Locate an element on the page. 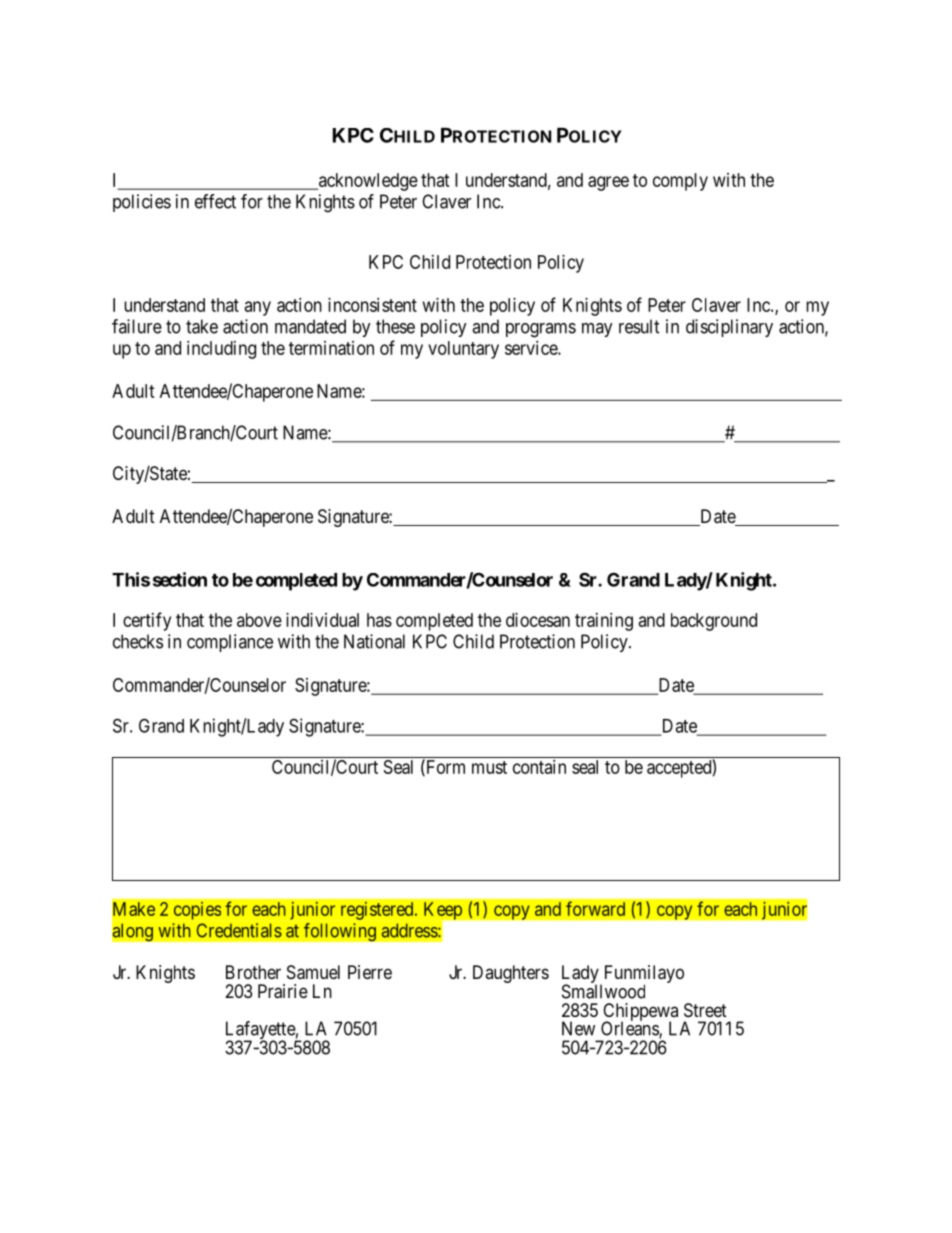 The image size is (952, 1233). section is located at coordinates (180, 579).
